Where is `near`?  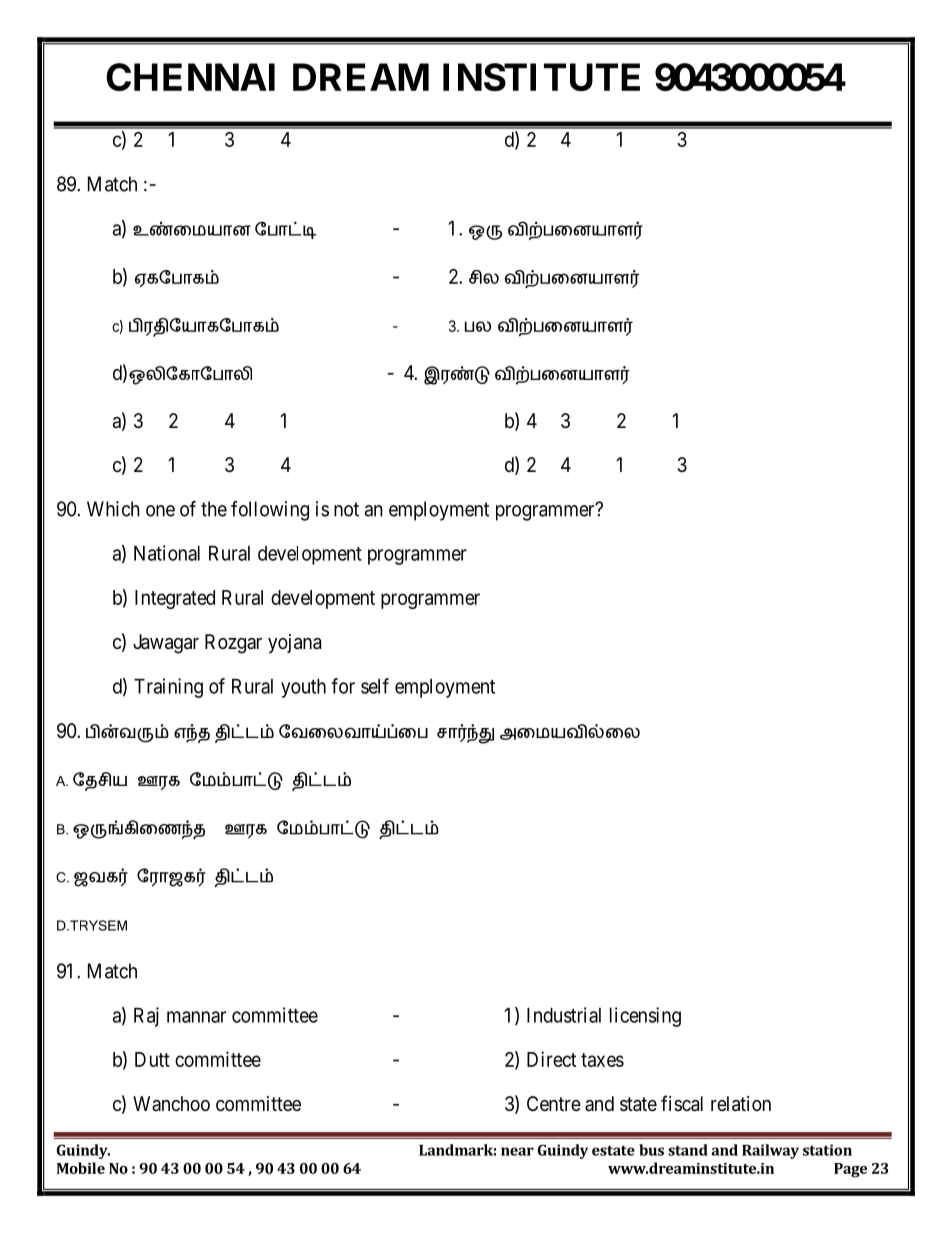 near is located at coordinates (517, 1151).
